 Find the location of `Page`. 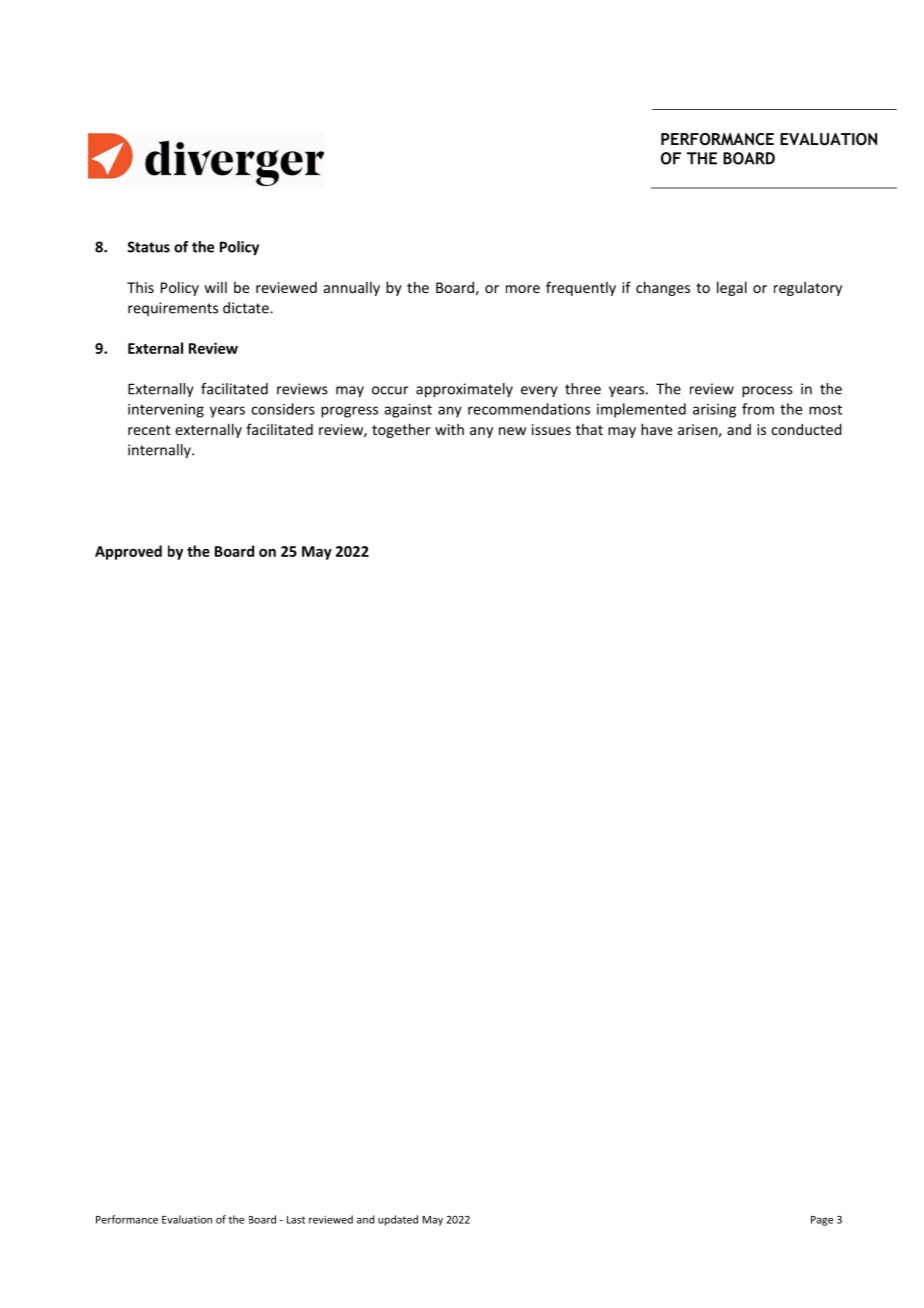

Page is located at coordinates (822, 1221).
